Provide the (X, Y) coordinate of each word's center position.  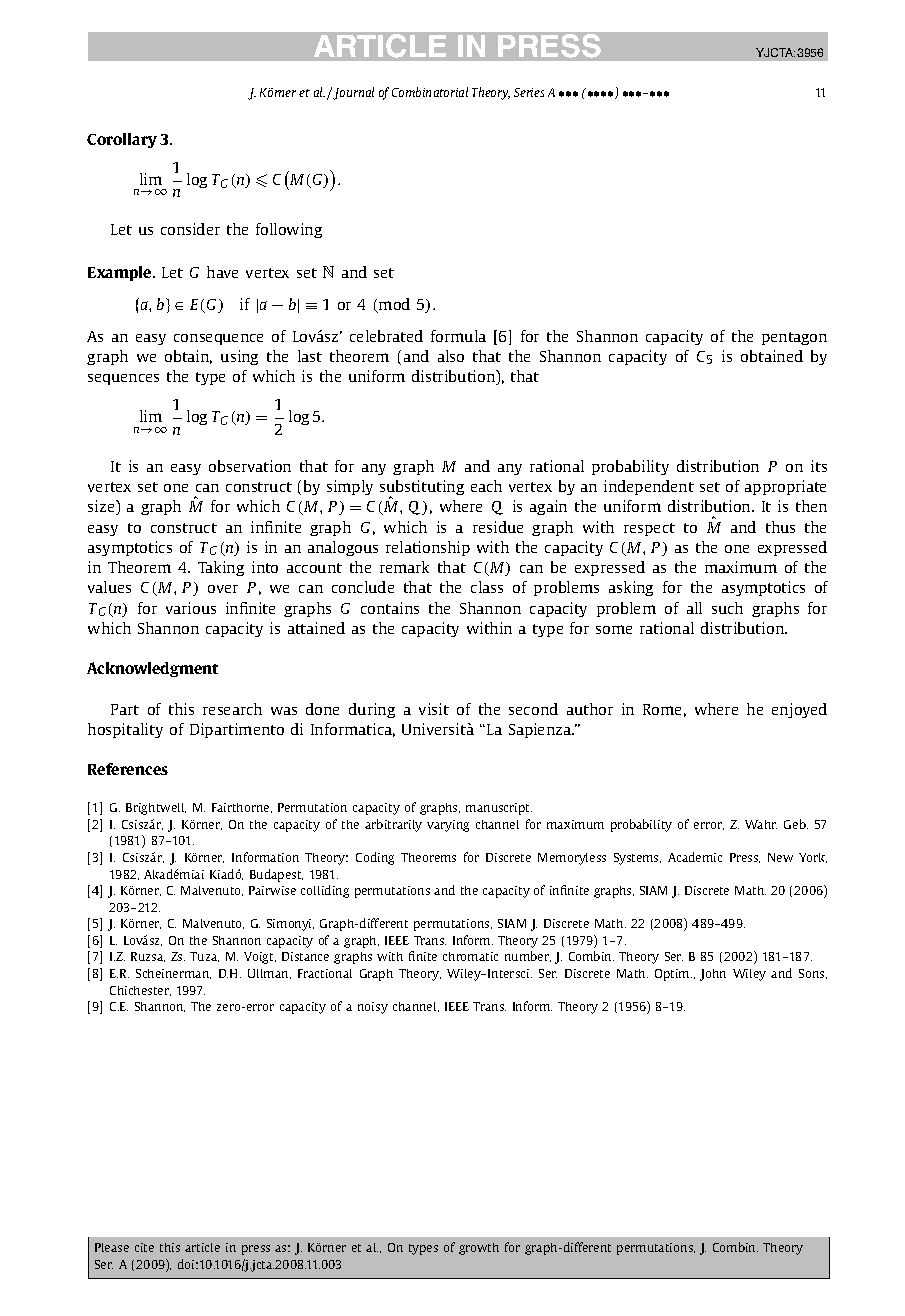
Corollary (122, 140)
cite (144, 1247)
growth (479, 1249)
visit (434, 709)
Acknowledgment (152, 669)
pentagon (794, 338)
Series (529, 92)
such (727, 608)
